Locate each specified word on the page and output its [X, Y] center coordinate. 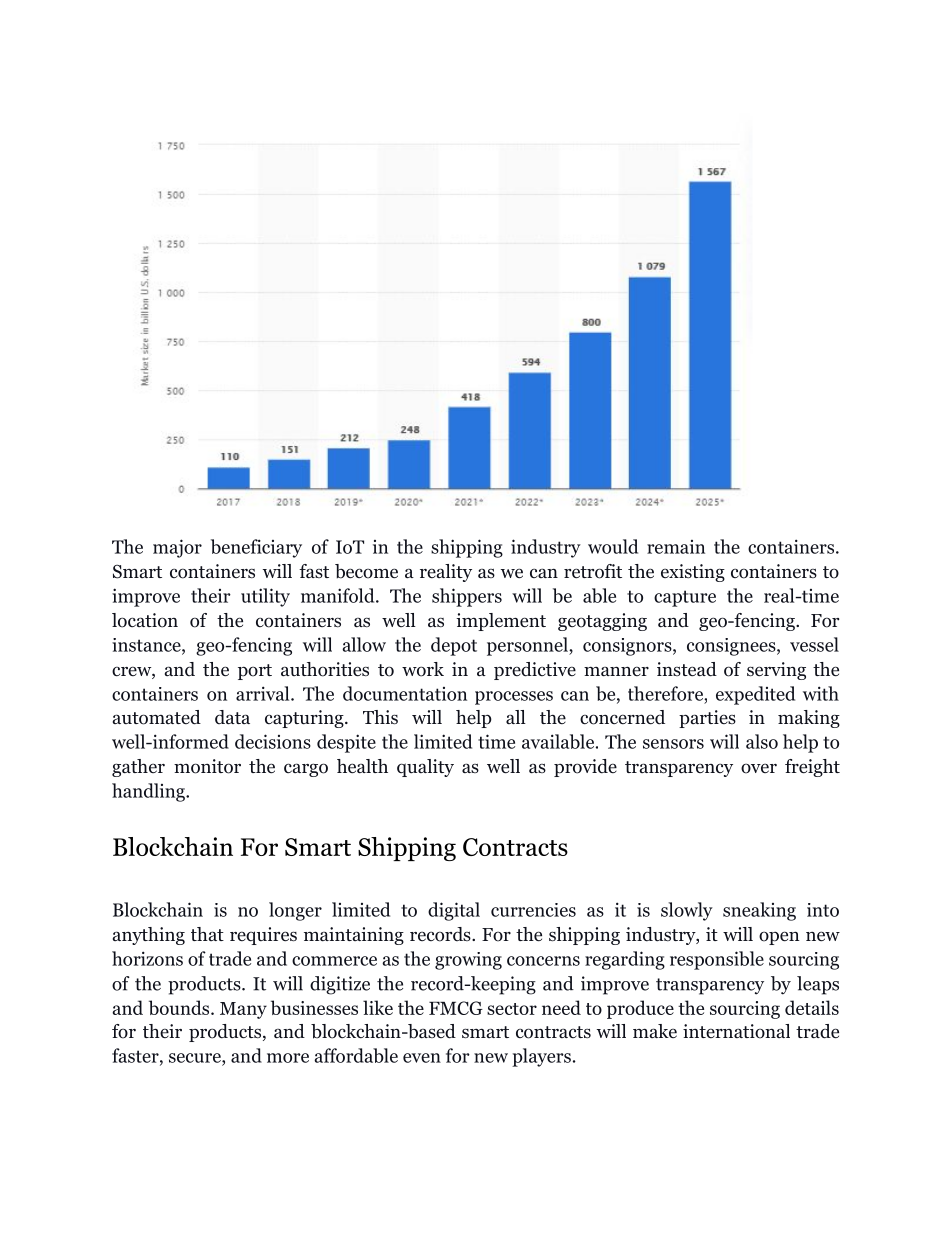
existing [693, 573]
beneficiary [256, 548]
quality [425, 768]
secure [196, 1058]
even [422, 1058]
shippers [467, 597]
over [759, 768]
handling [149, 792]
